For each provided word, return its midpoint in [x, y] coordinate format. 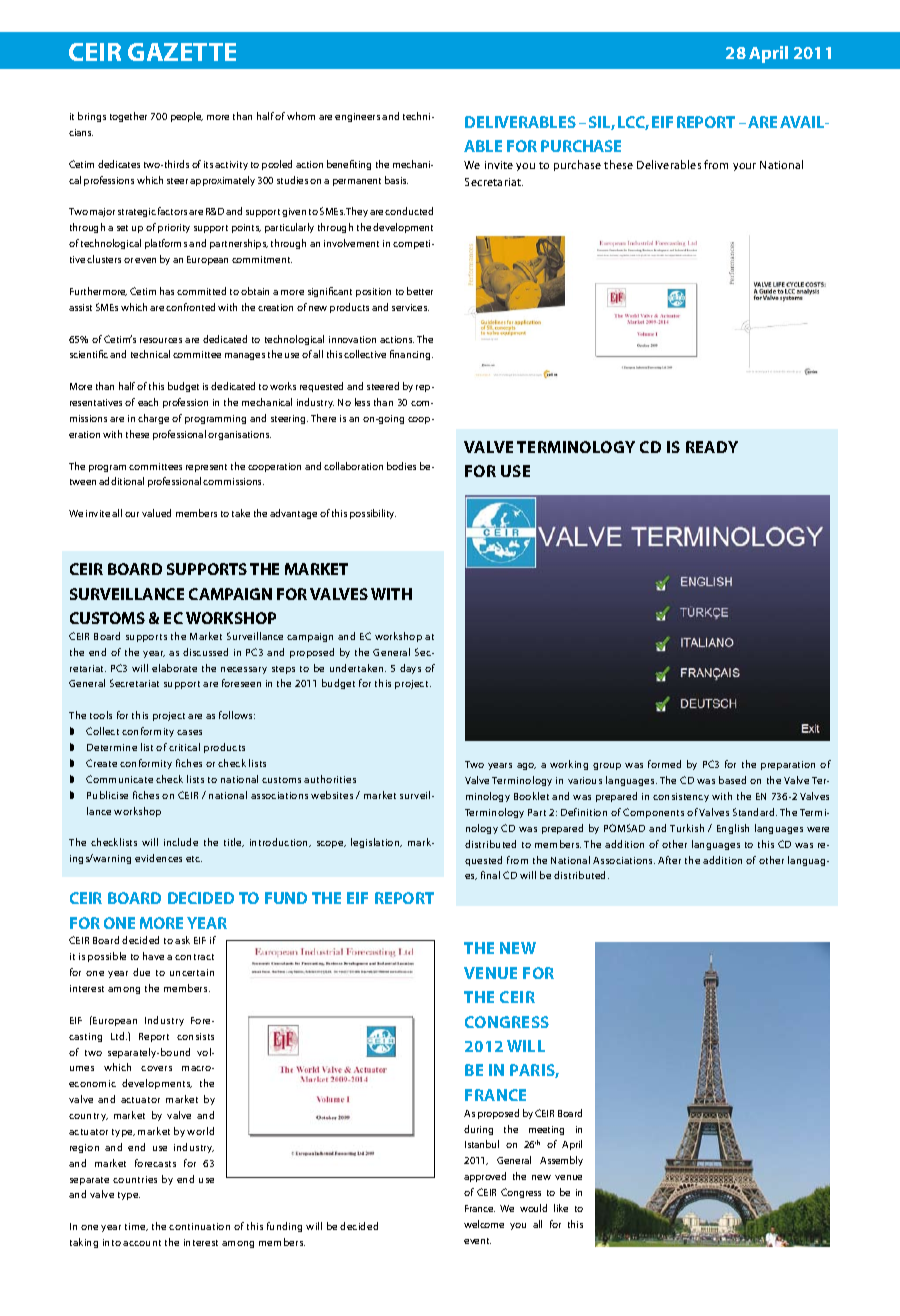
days [410, 669]
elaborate [174, 668]
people [187, 117]
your [744, 167]
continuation [199, 1226]
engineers [357, 117]
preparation [788, 765]
